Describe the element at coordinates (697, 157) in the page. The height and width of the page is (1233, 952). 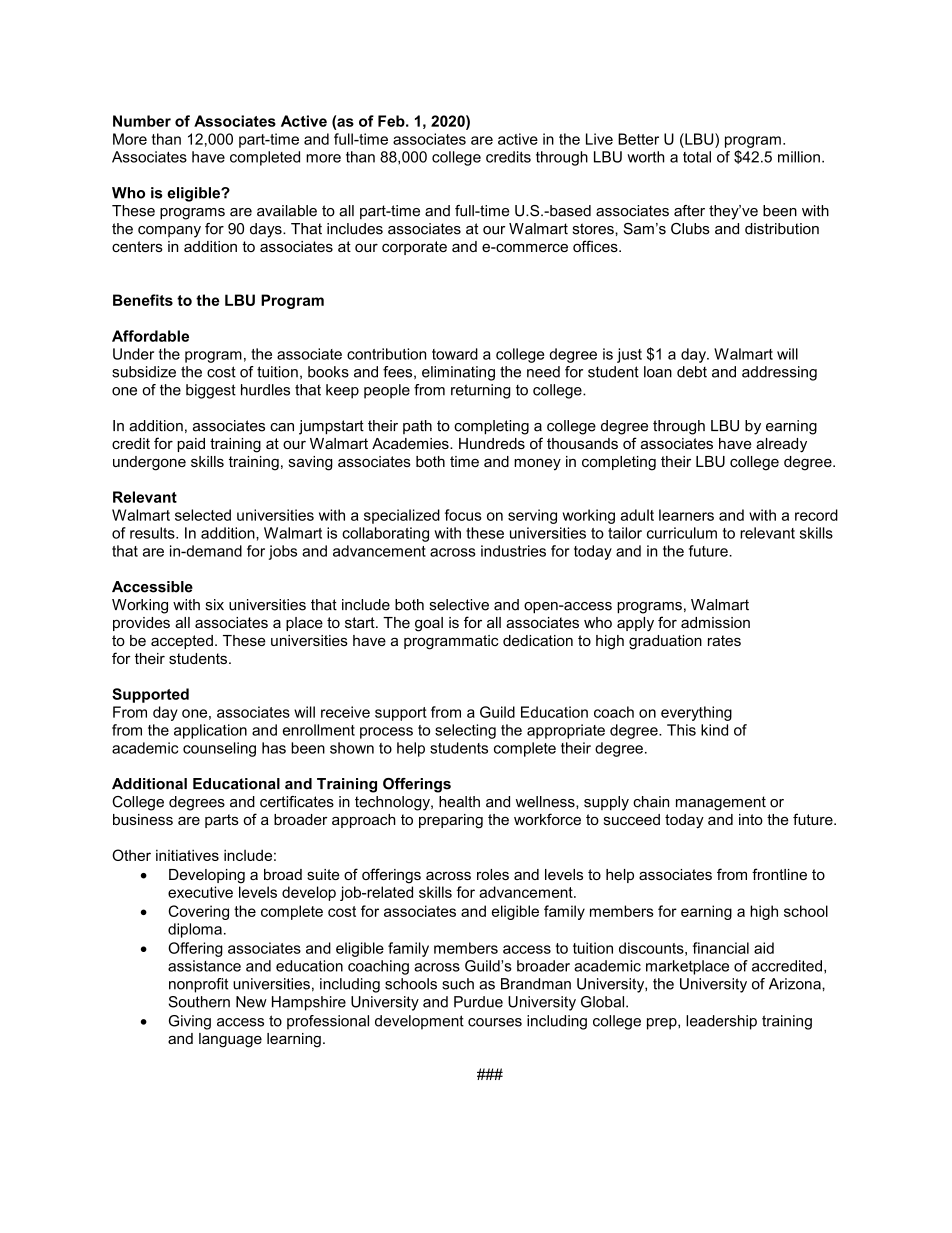
I see `total` at that location.
